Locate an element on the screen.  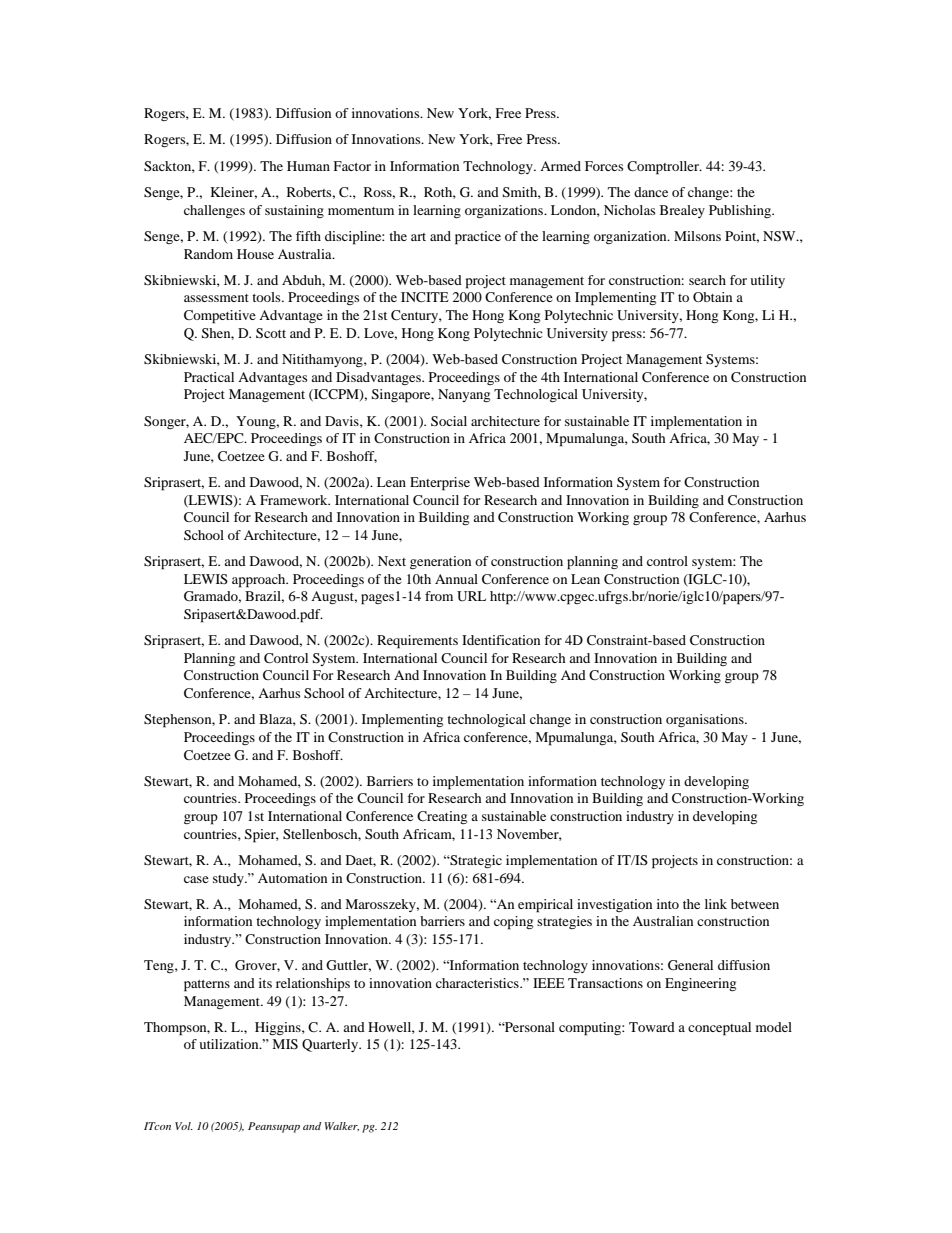
sustaining is located at coordinates (294, 211).
